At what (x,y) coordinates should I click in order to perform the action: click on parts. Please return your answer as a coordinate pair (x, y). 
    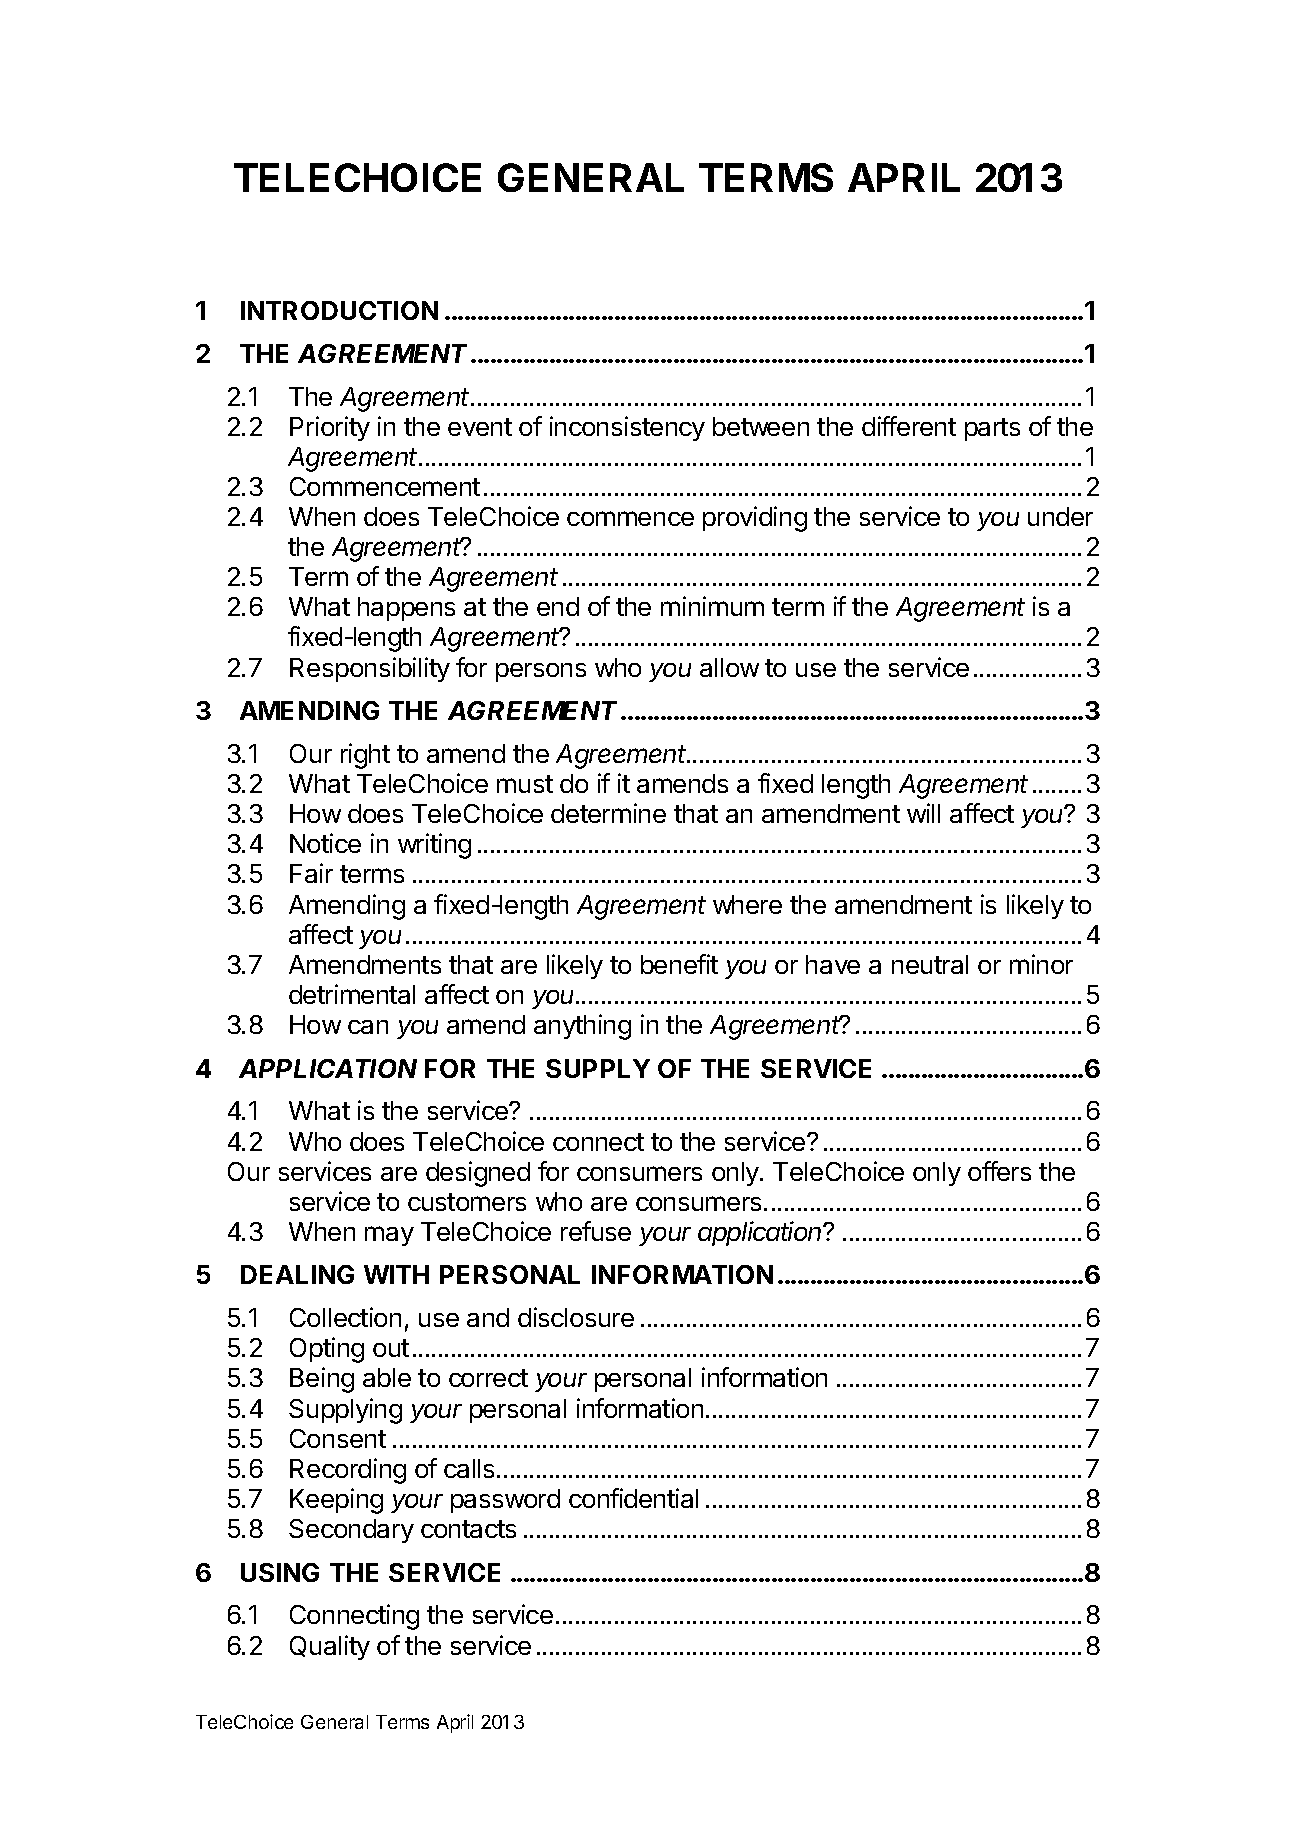
    Looking at the image, I should click on (992, 429).
